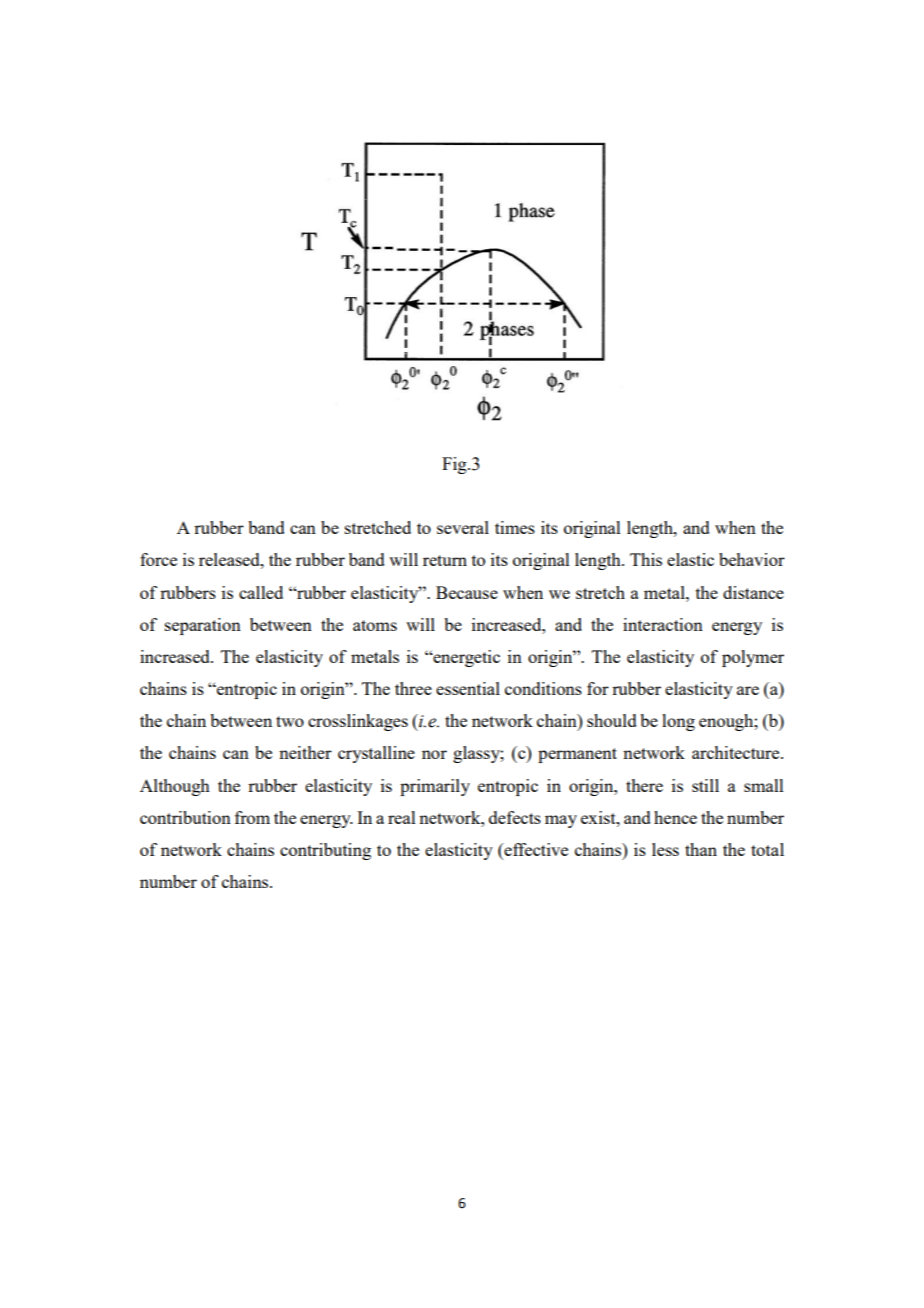 The height and width of the document is (1308, 924). What do you see at coordinates (468, 688) in the document?
I see `essential` at bounding box center [468, 688].
